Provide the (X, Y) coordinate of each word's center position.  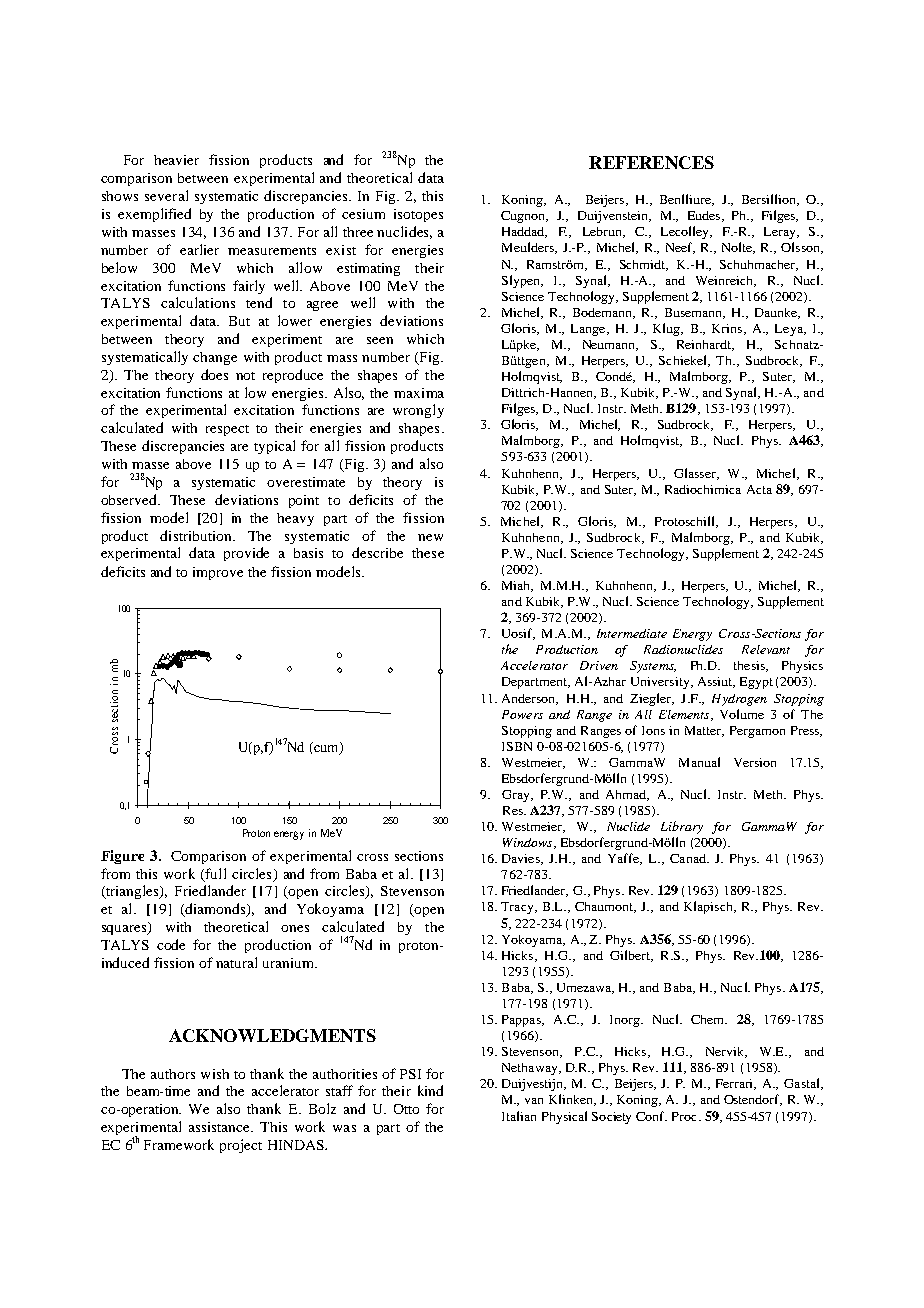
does (214, 374)
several (166, 195)
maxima (419, 393)
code (171, 944)
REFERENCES (651, 162)
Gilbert (631, 956)
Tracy (518, 908)
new (430, 537)
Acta (759, 489)
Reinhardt (705, 345)
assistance (220, 1127)
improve (218, 573)
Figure (122, 857)
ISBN (517, 746)
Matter (704, 731)
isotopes (418, 215)
